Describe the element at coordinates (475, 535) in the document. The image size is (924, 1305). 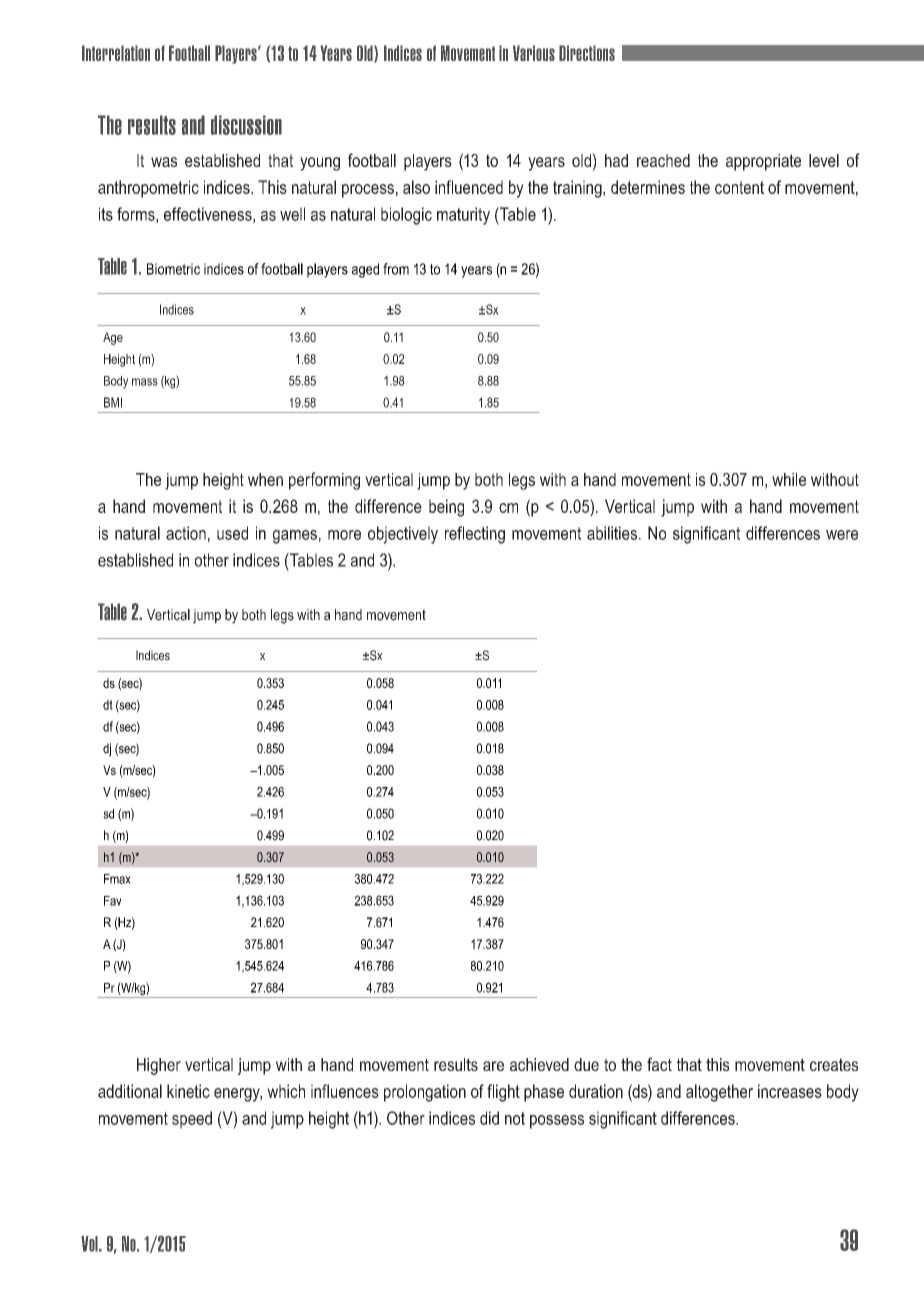
I see `reflecting` at that location.
